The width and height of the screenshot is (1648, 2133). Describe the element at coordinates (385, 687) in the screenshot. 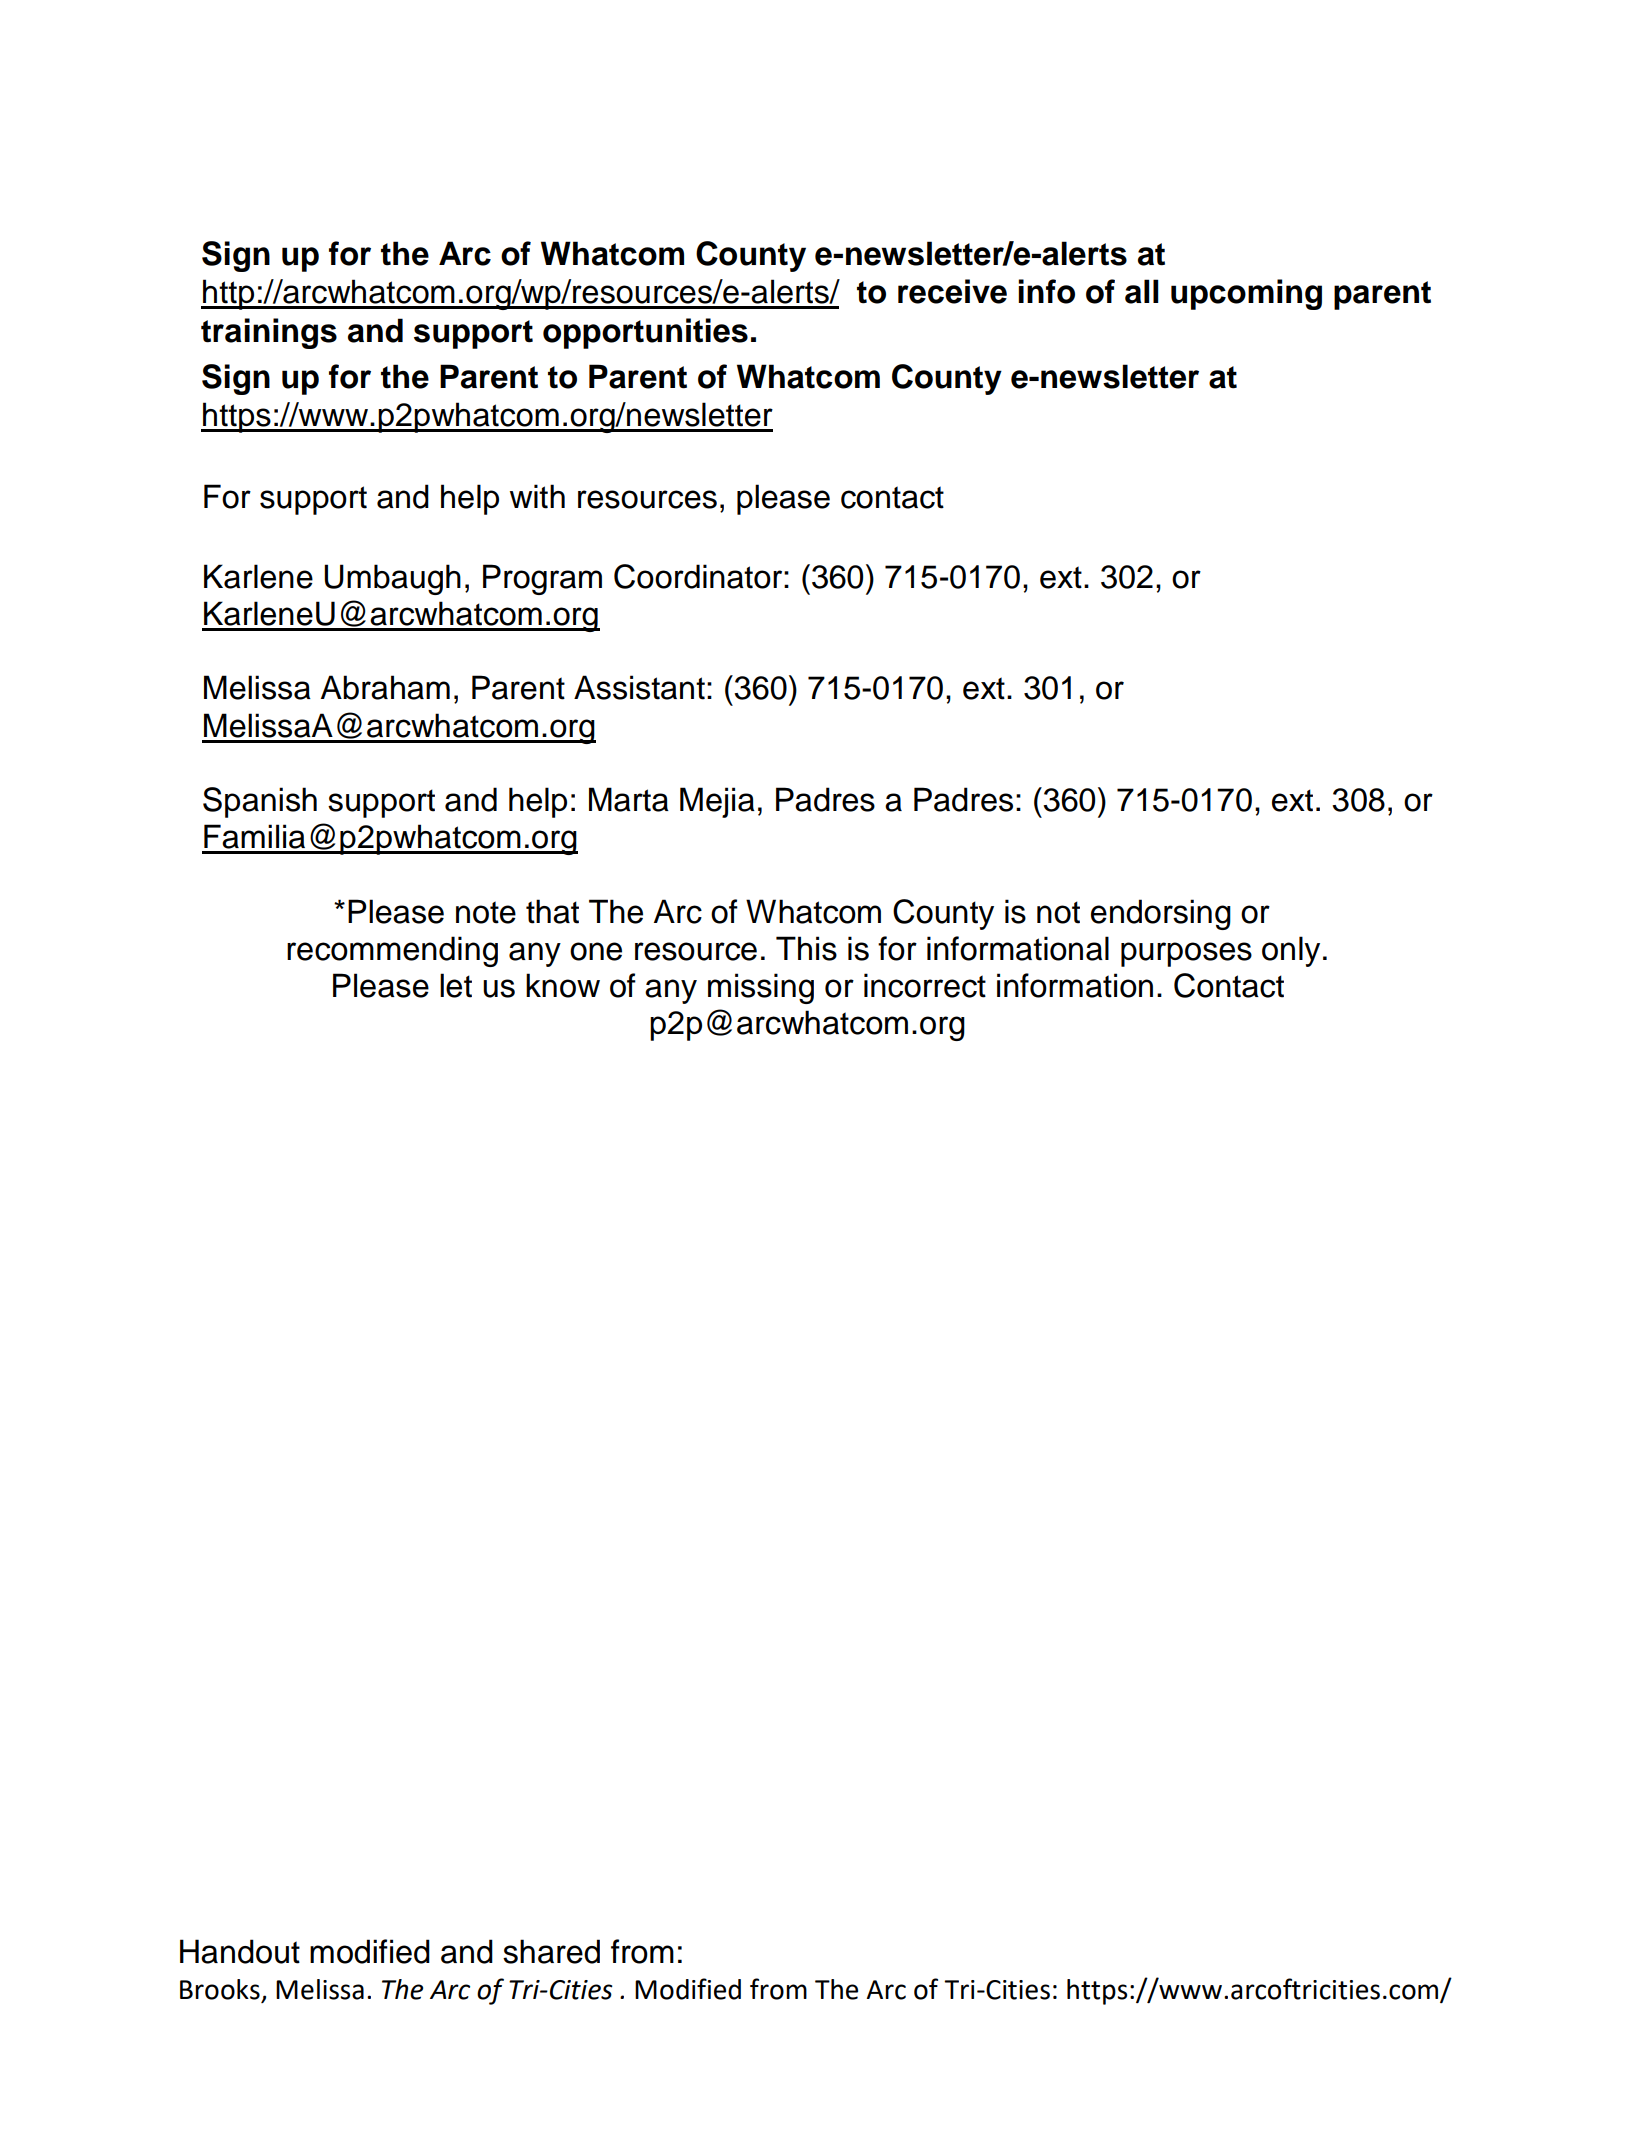

I see `Abraham` at that location.
